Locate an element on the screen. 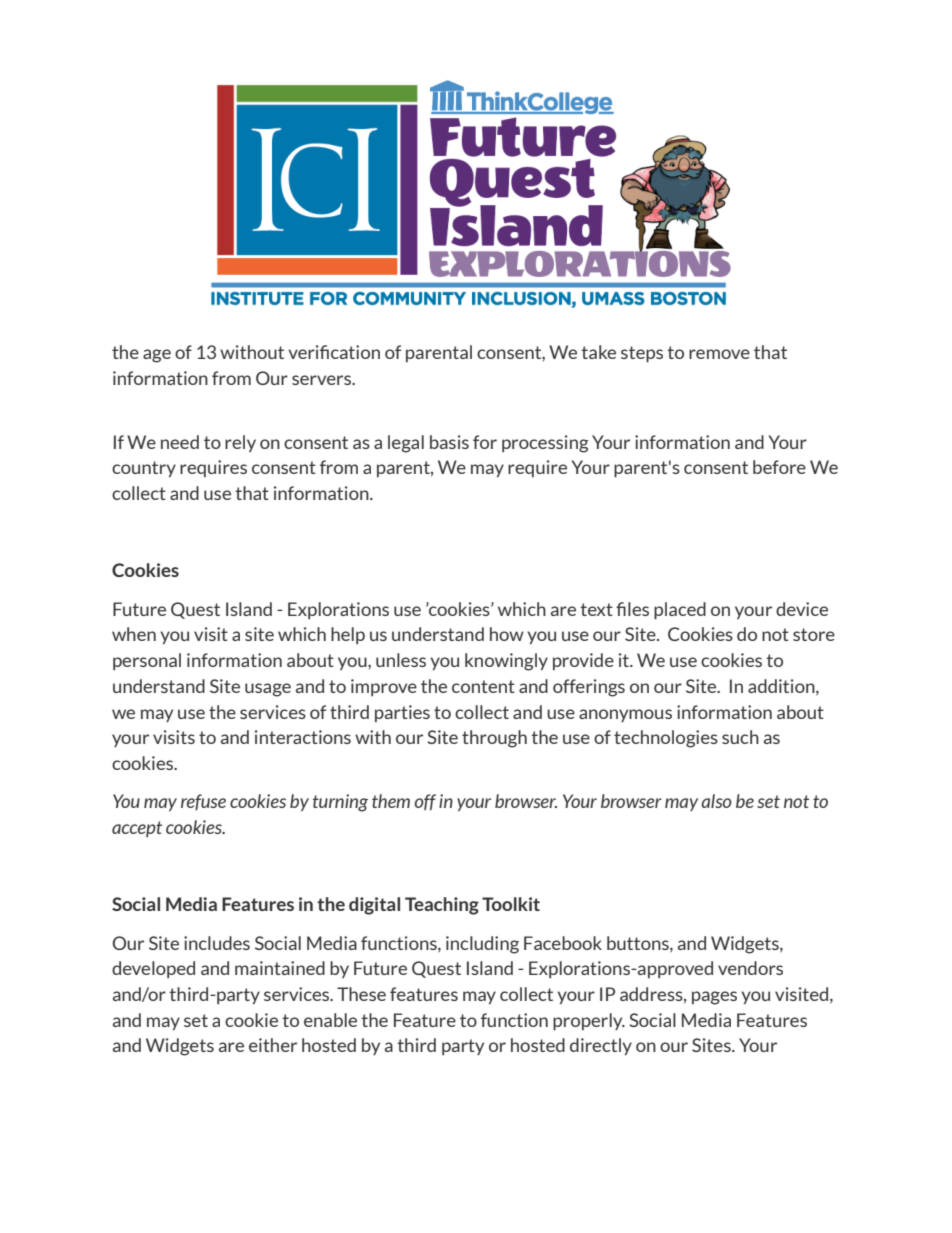 The height and width of the screenshot is (1233, 952). remove is located at coordinates (719, 354).
